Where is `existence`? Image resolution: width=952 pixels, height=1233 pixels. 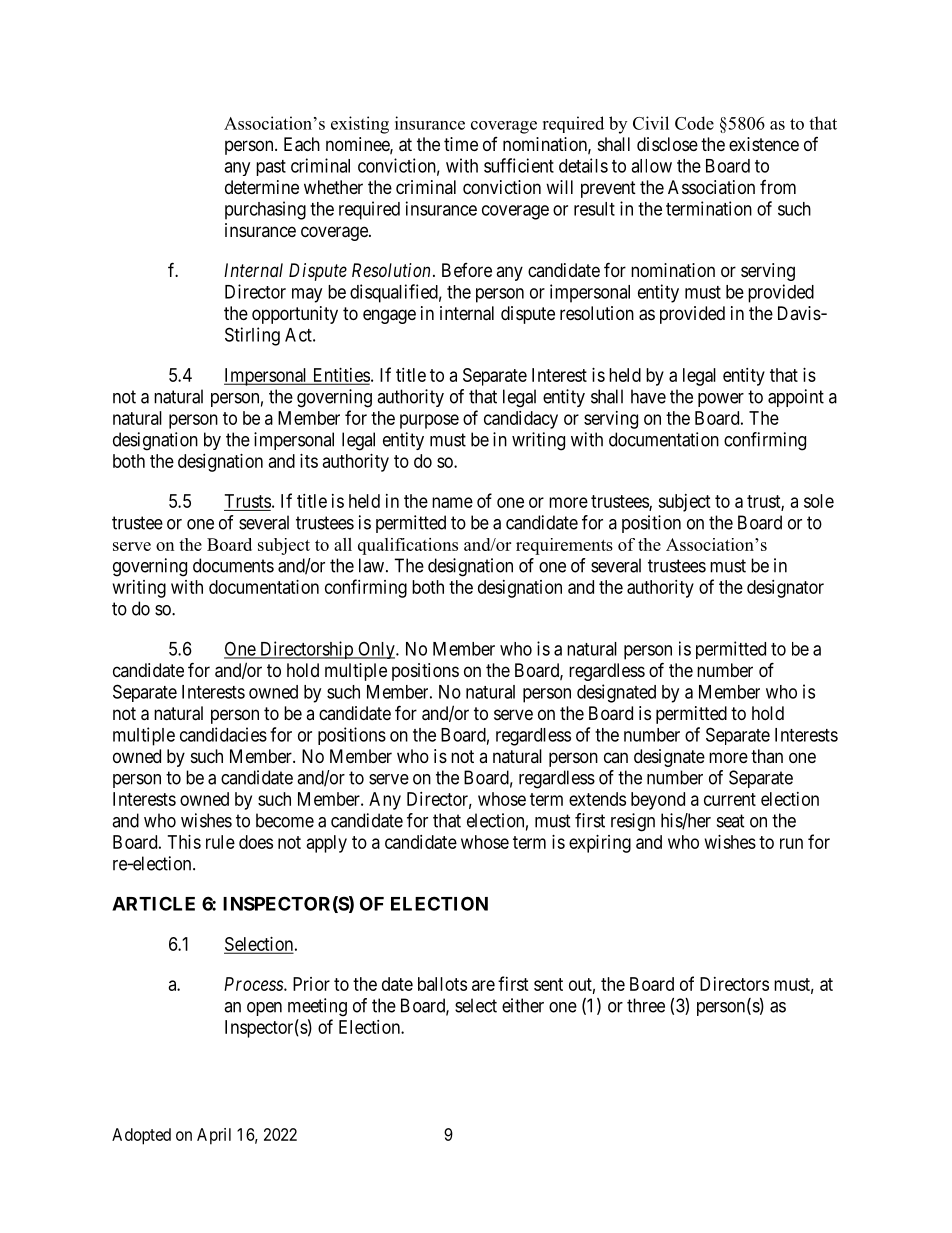 existence is located at coordinates (764, 144).
